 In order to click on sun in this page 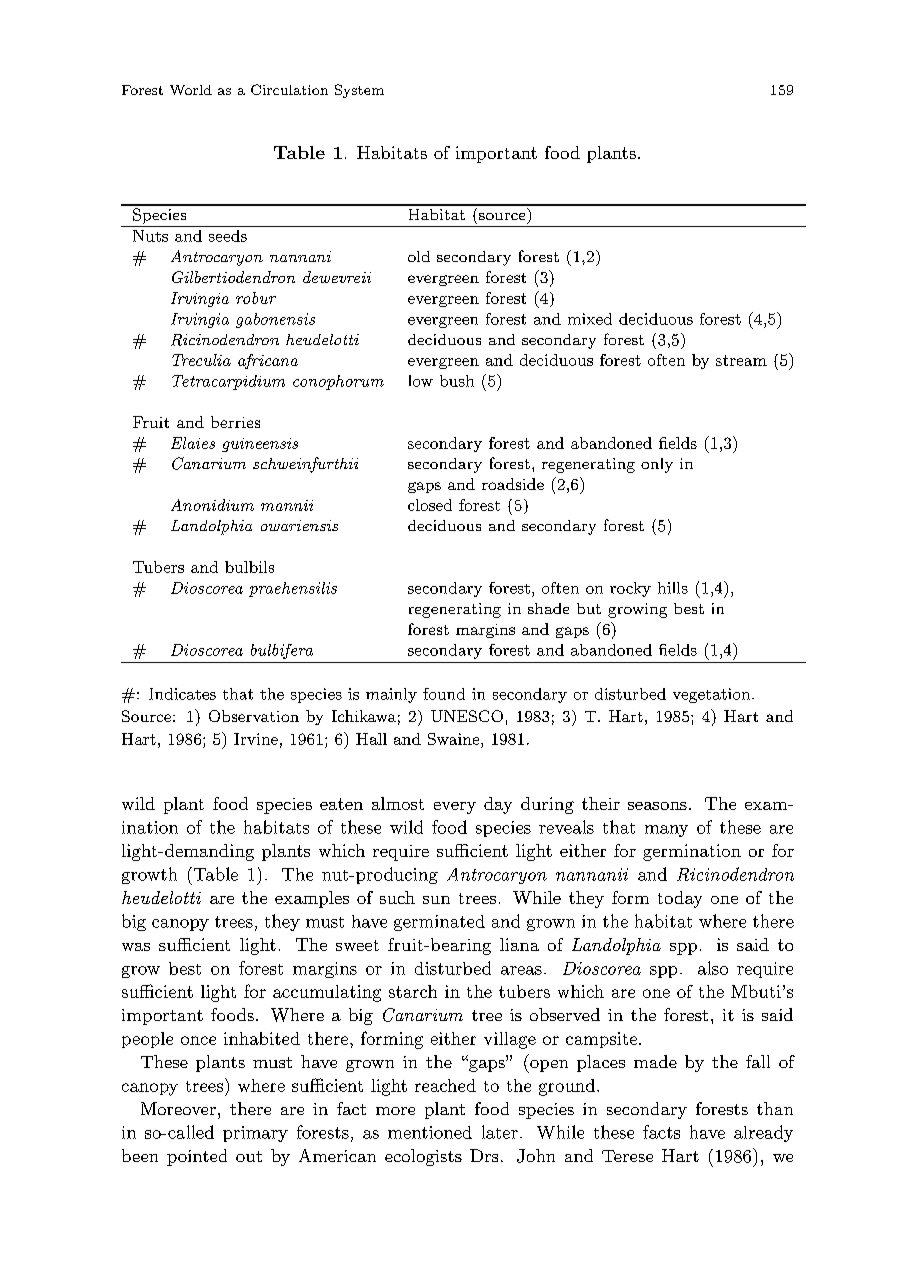, I will do `click(436, 900)`.
